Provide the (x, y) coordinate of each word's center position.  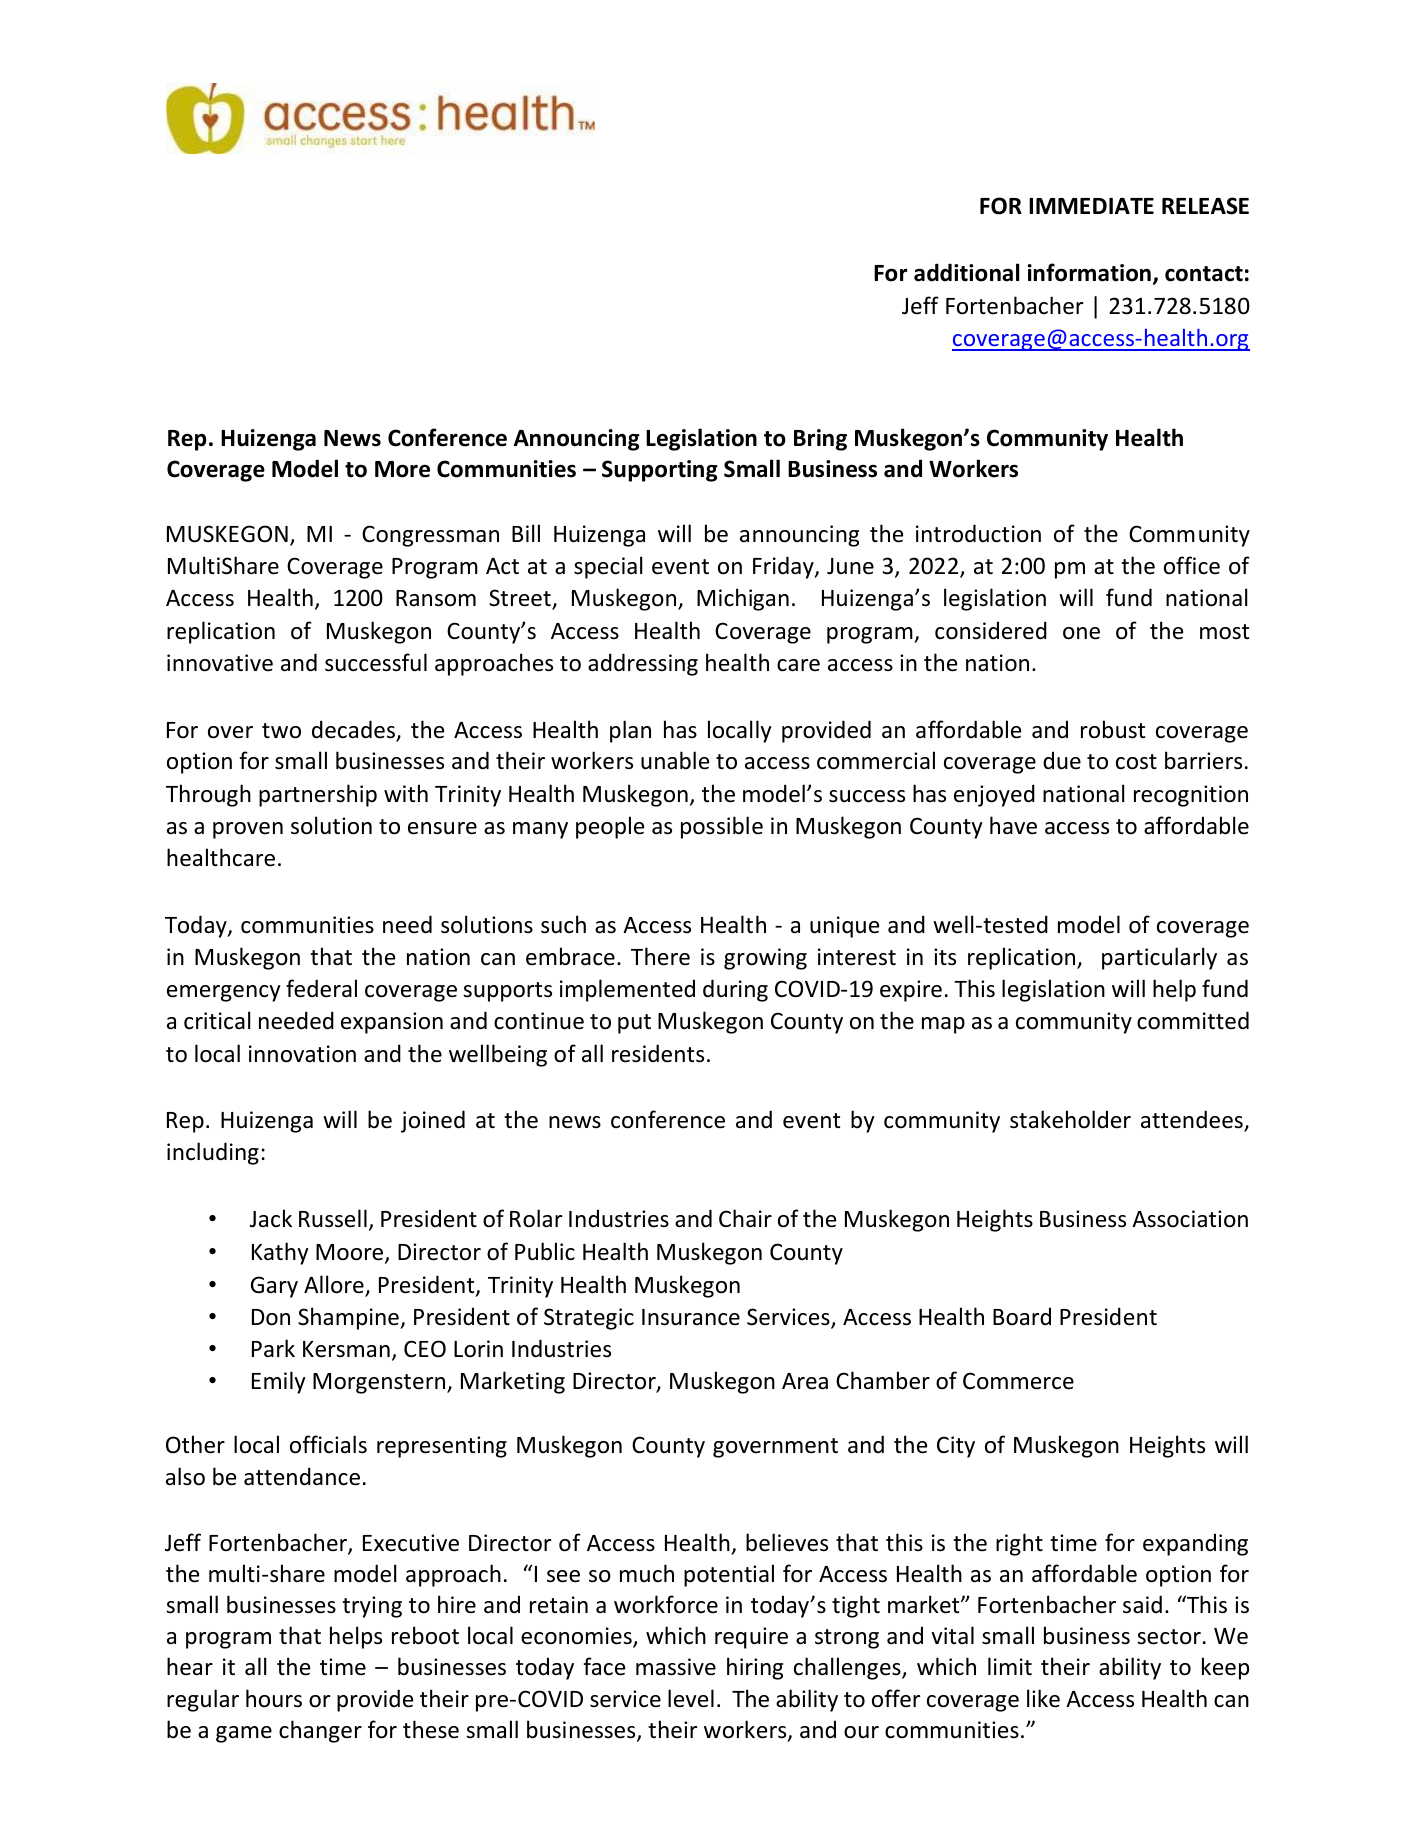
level (691, 1698)
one (1081, 633)
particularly (1159, 958)
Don (271, 1317)
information (1089, 272)
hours (274, 1698)
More (402, 469)
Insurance (691, 1317)
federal (321, 988)
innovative (220, 663)
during (735, 990)
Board (1022, 1316)
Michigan (743, 599)
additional (966, 272)
